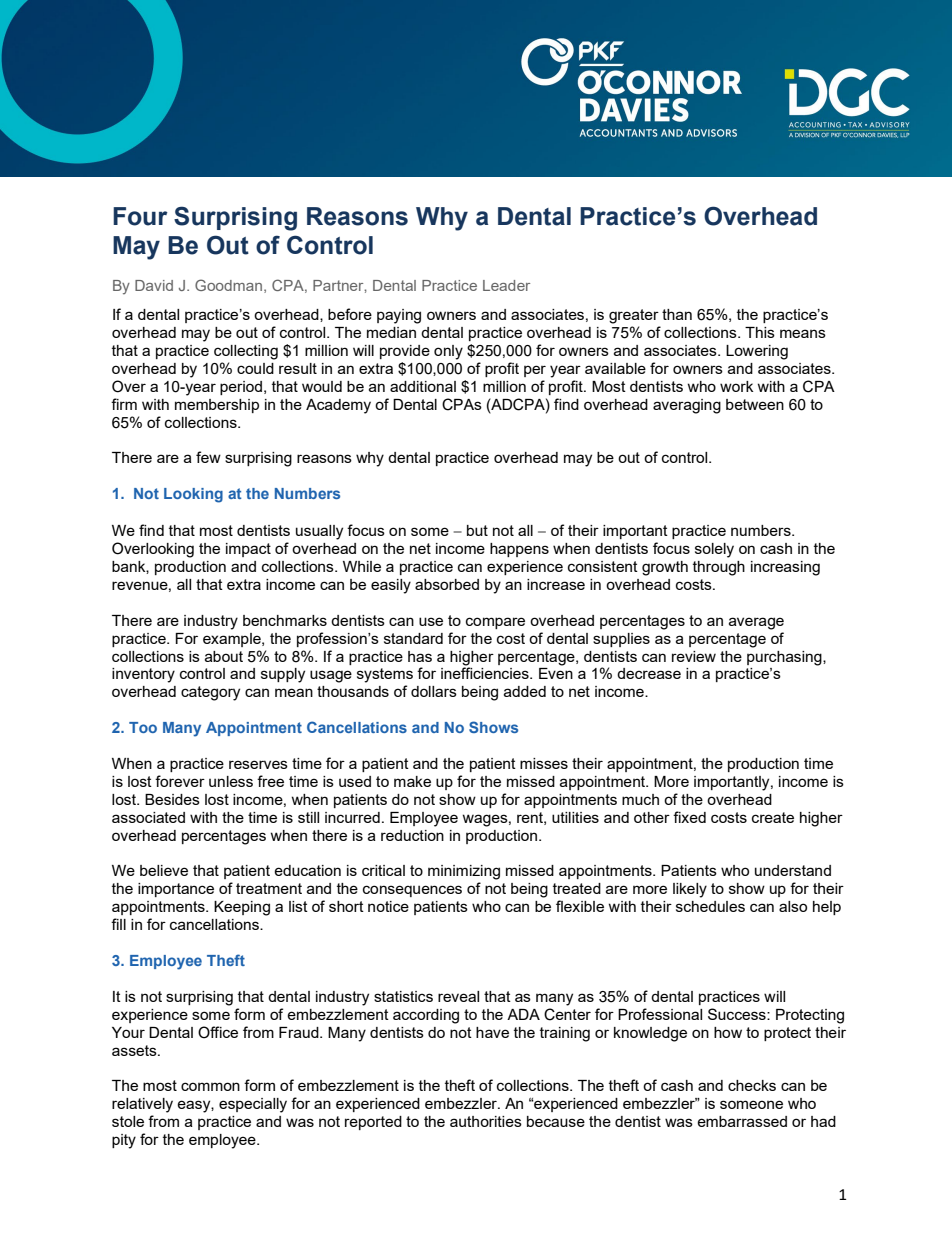 This page has height=1233, width=952. I want to click on between, so click(755, 404).
